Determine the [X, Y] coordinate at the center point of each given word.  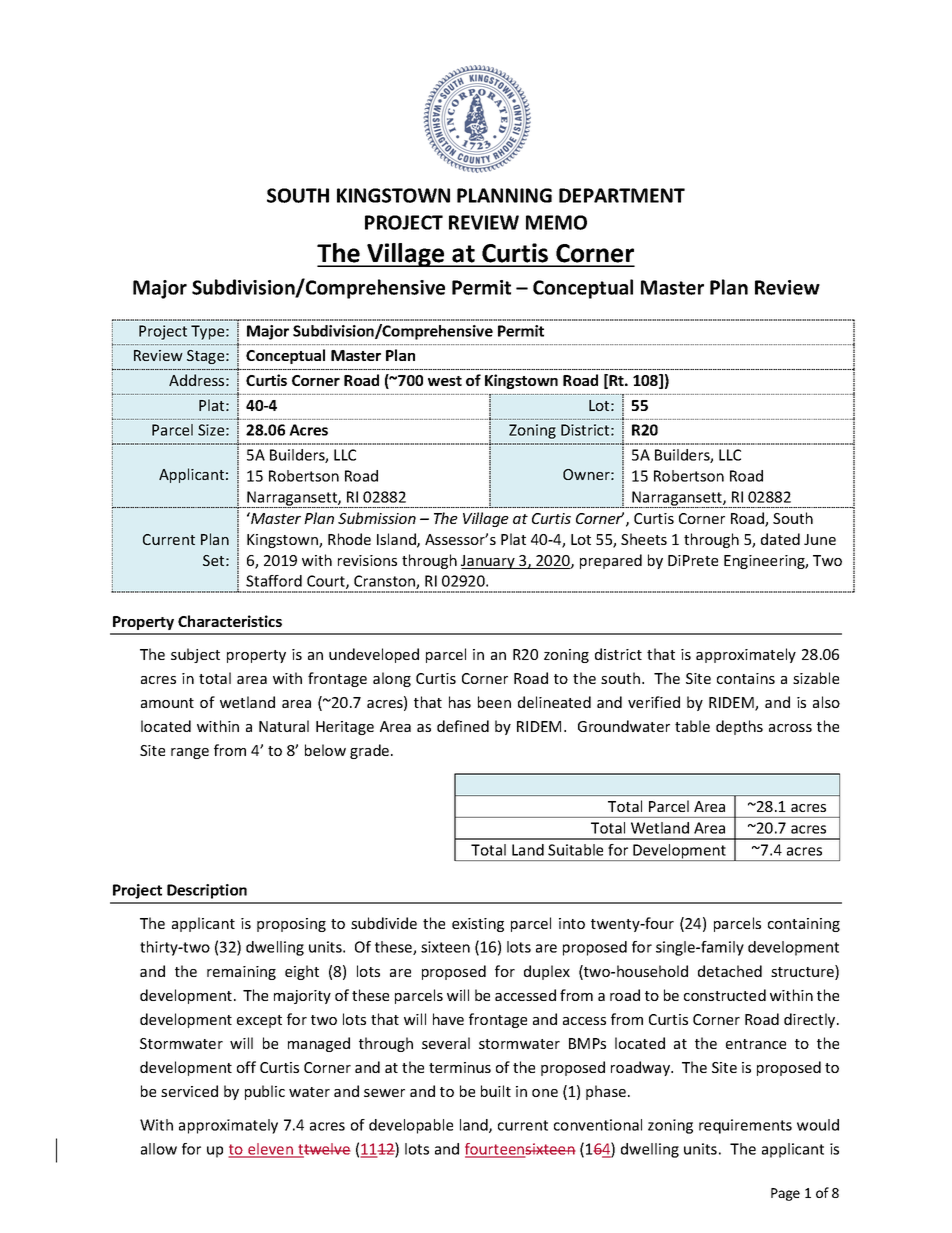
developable [411, 1126]
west [445, 381]
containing [804, 925]
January [489, 562]
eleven [270, 1150]
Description [207, 891]
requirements [745, 1126]
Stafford [274, 581]
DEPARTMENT [622, 195]
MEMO [556, 222]
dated [780, 539]
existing [478, 925]
